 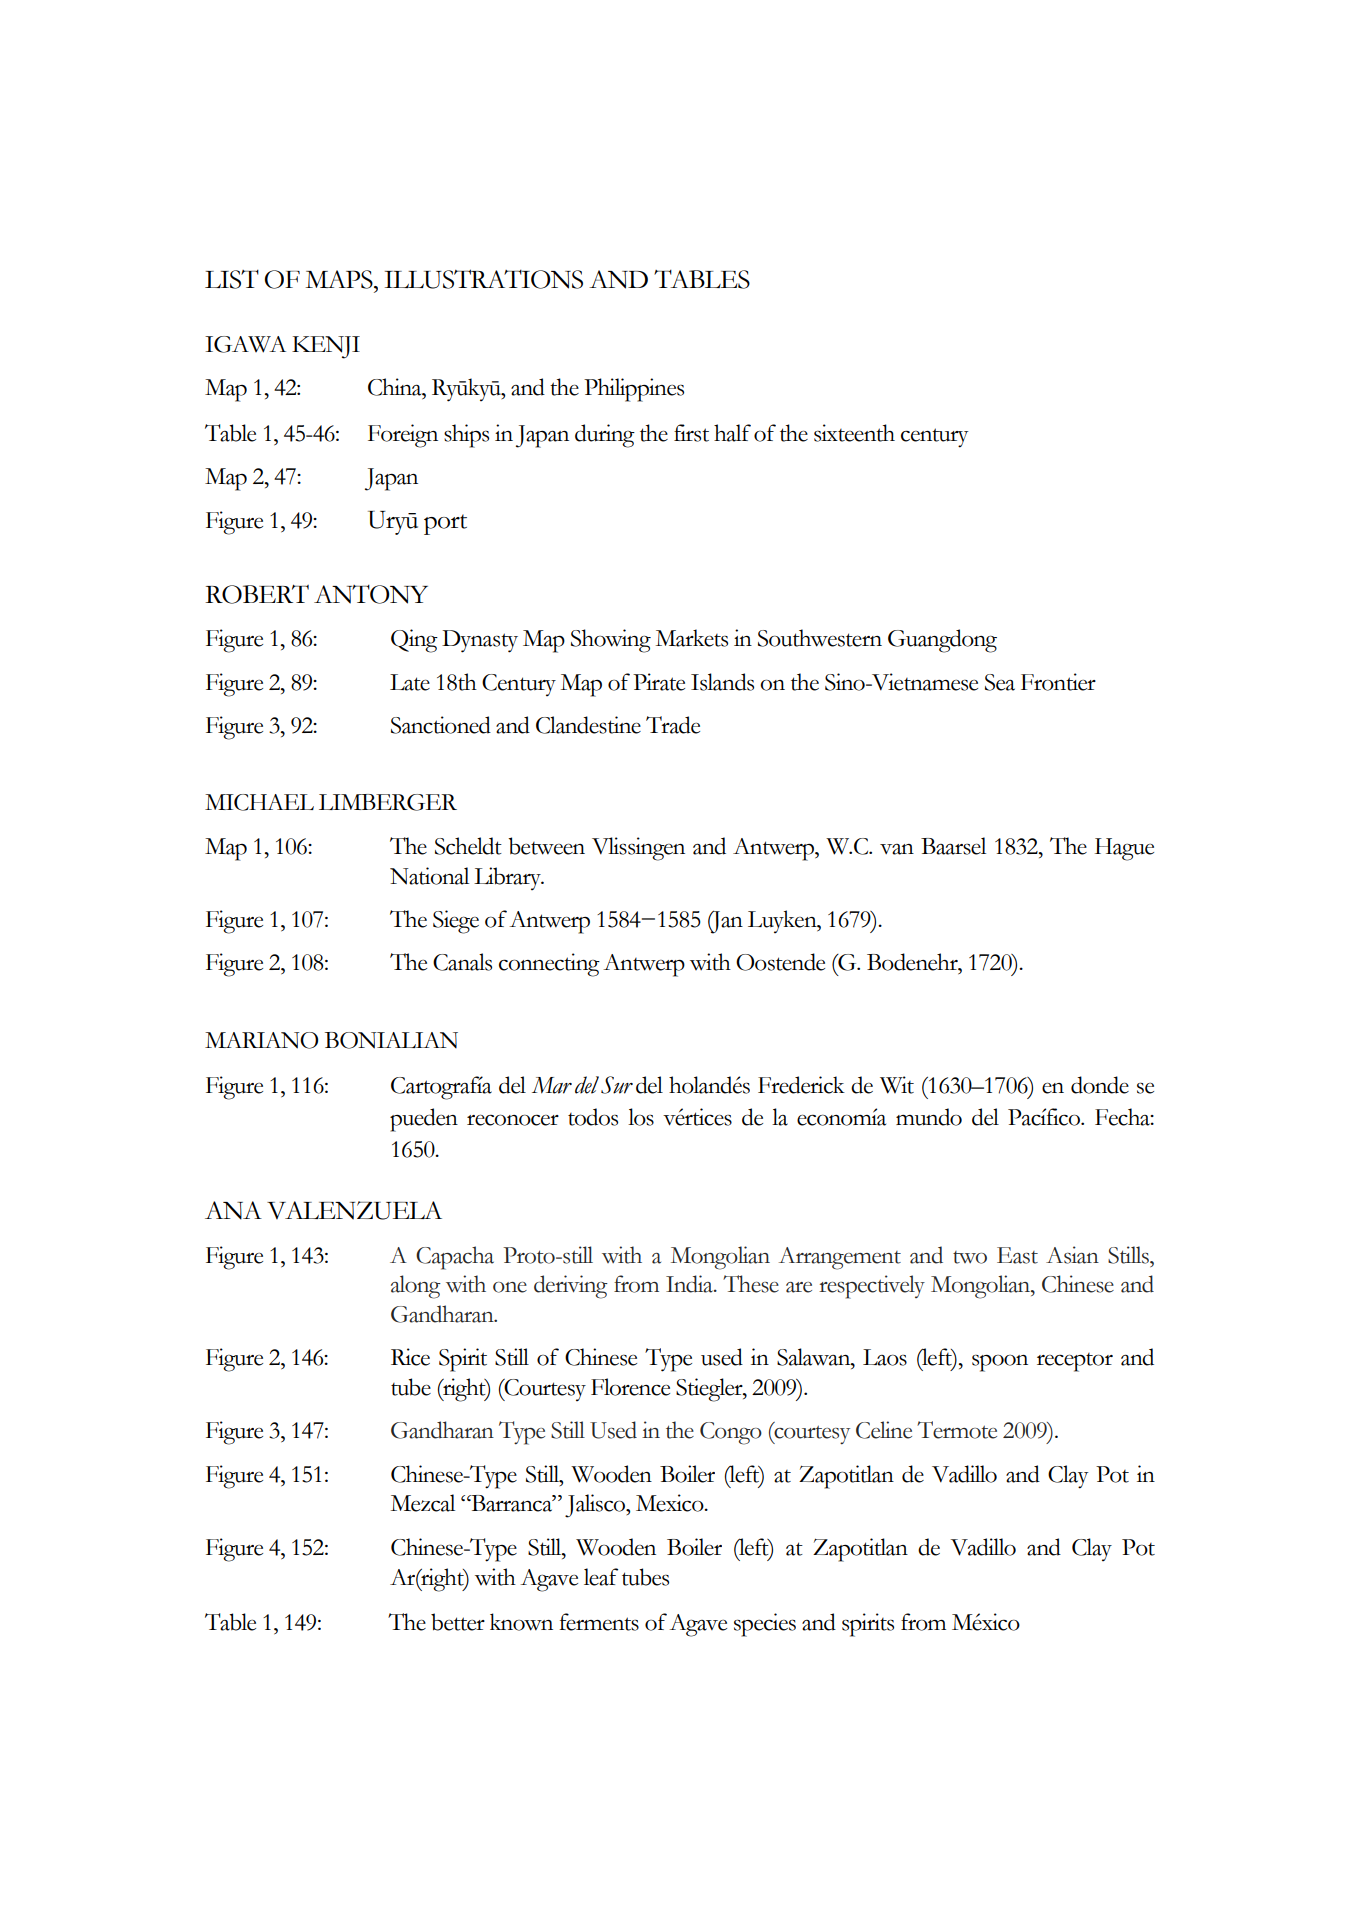 I want to click on Sea, so click(x=1000, y=682).
